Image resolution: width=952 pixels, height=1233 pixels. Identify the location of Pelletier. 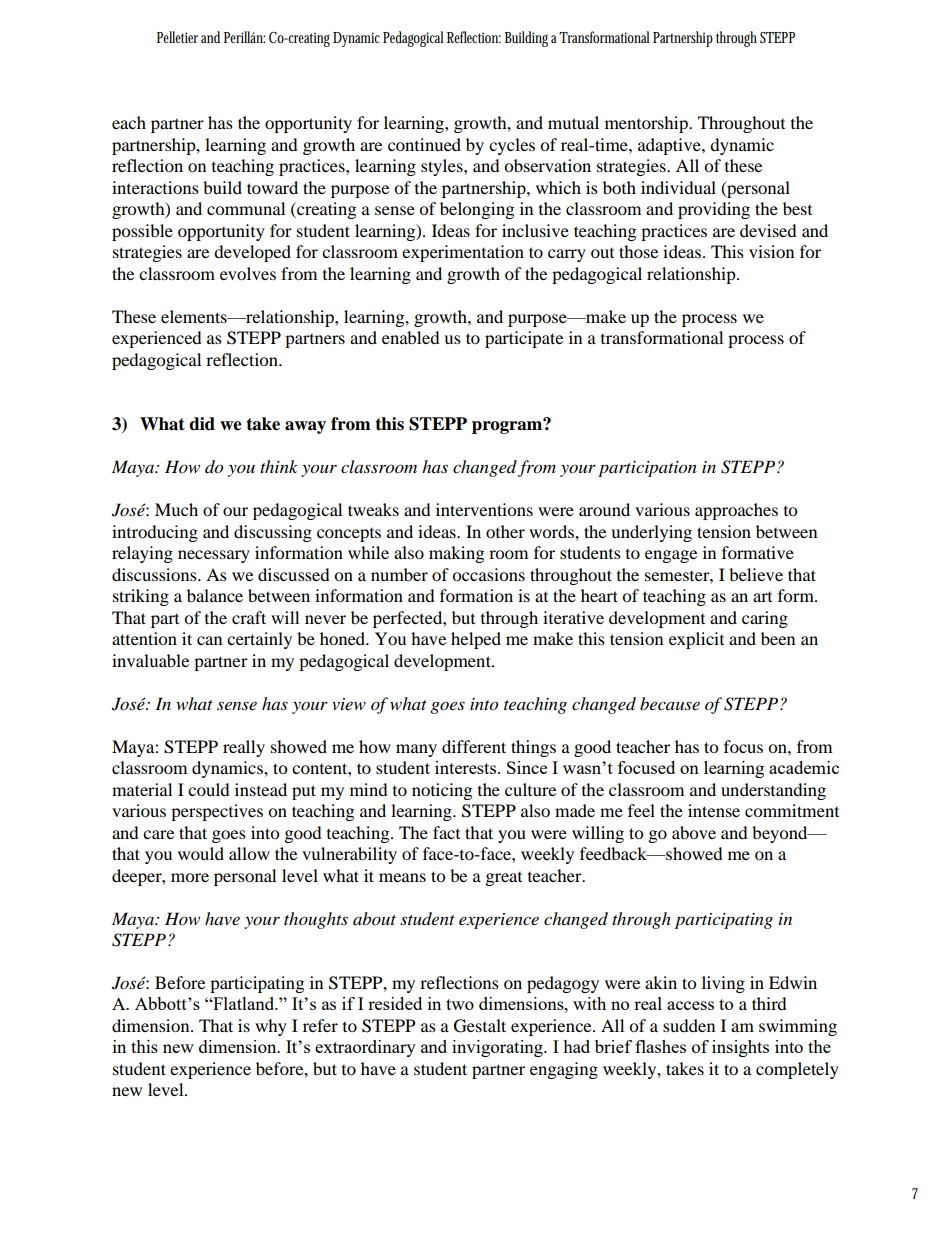
(177, 37).
